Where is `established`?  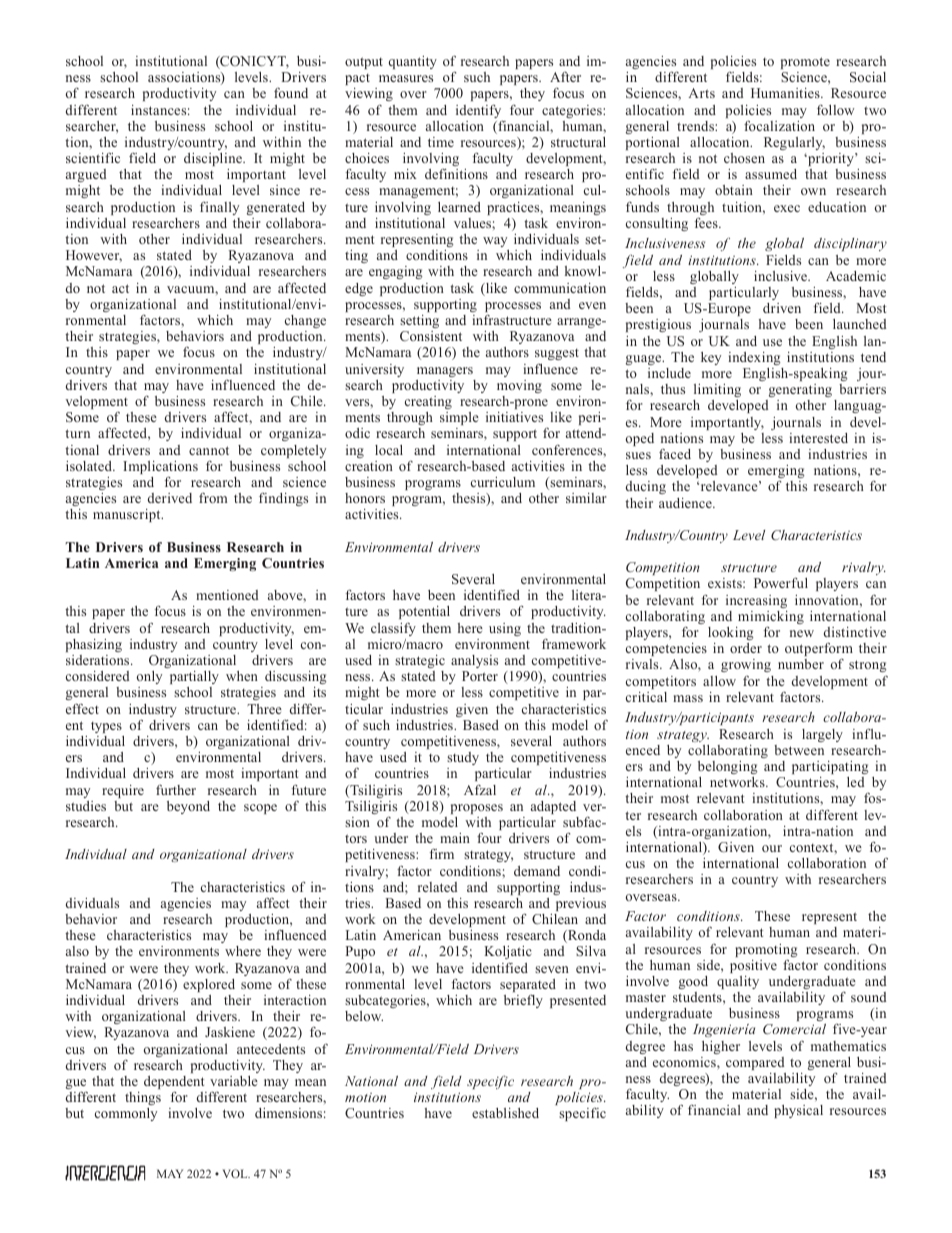
established is located at coordinates (505, 1113).
